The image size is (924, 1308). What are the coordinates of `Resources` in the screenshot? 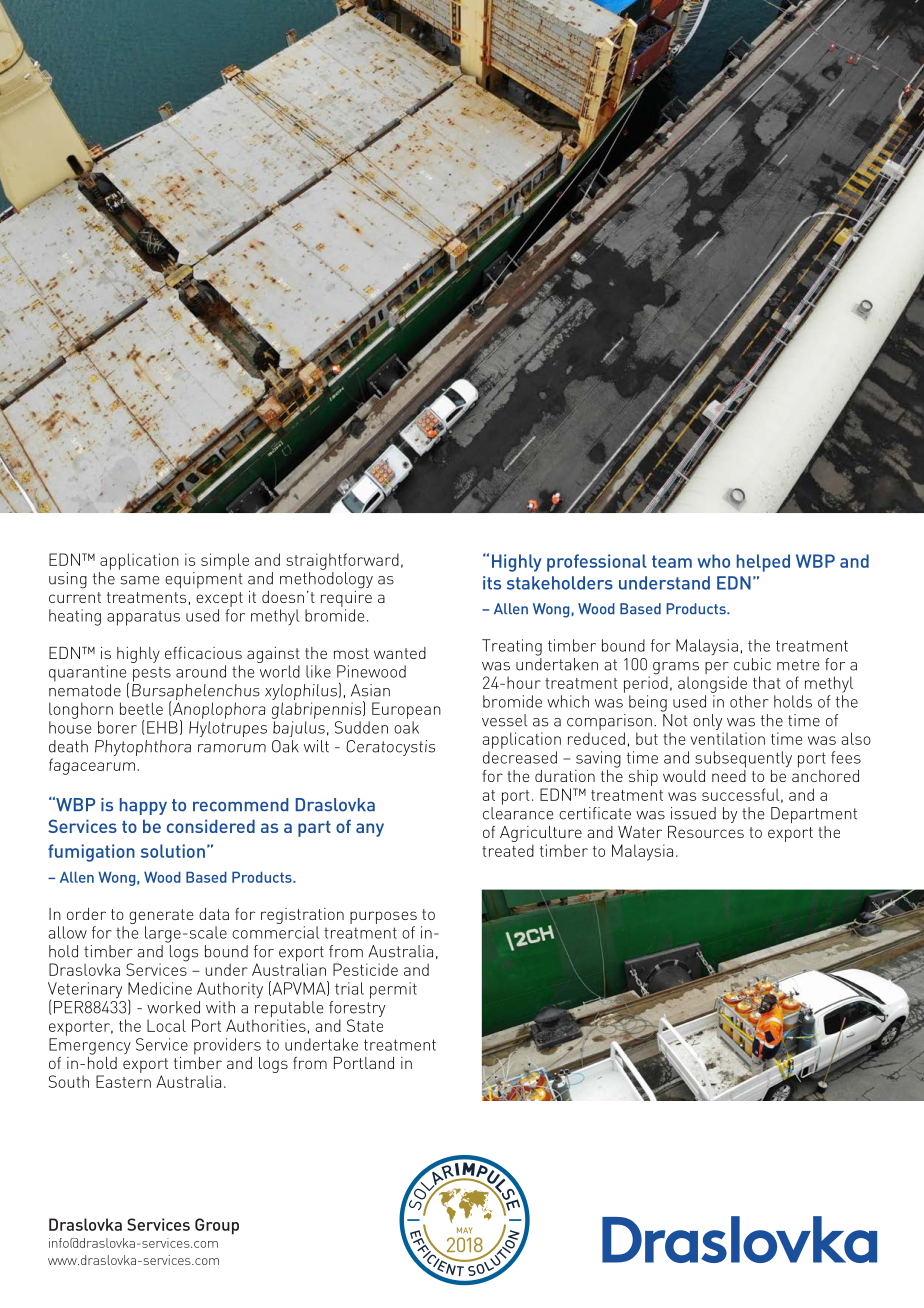 It's located at (706, 832).
